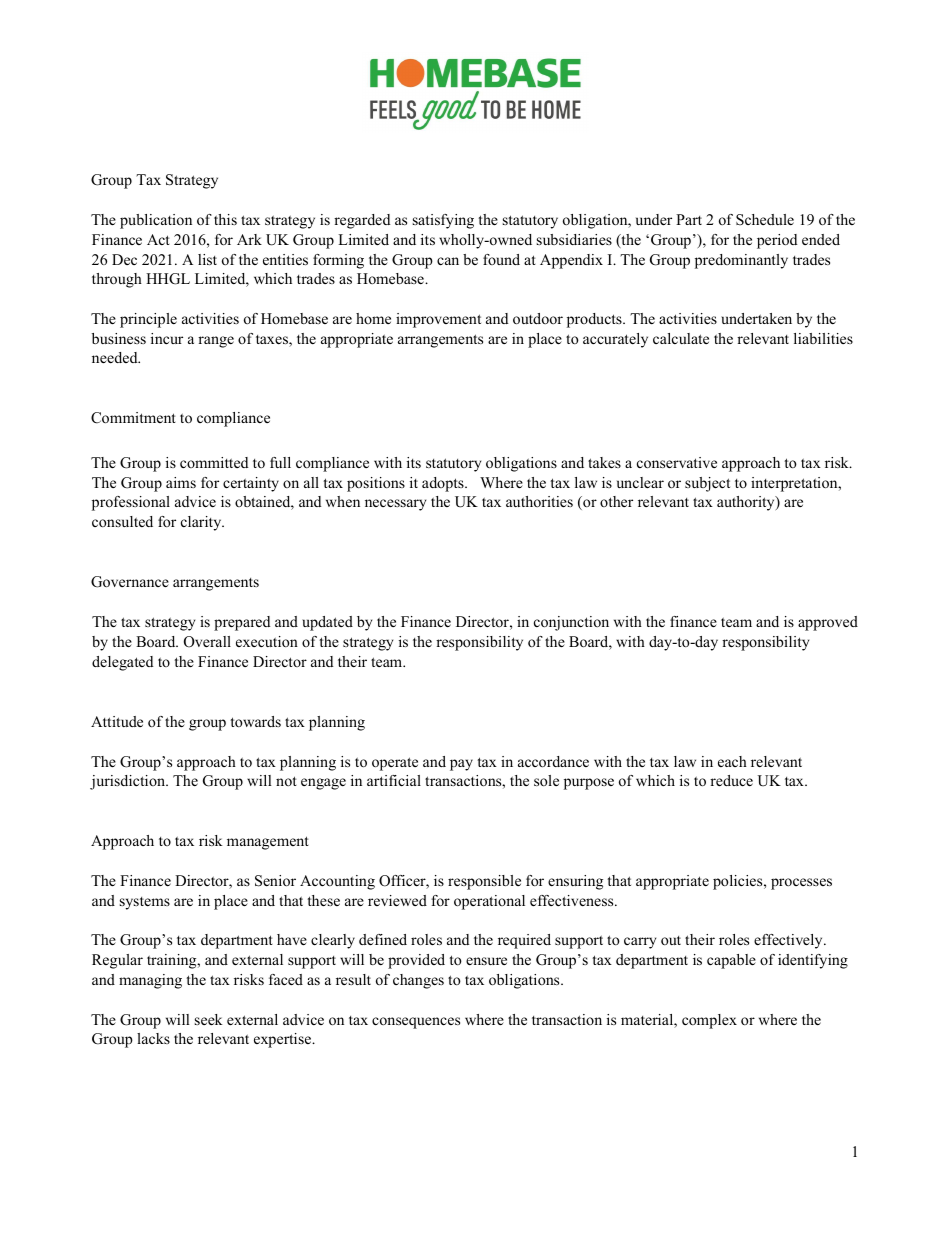 This page has width=952, height=1233. Describe the element at coordinates (571, 623) in the page. I see `conjunction` at that location.
